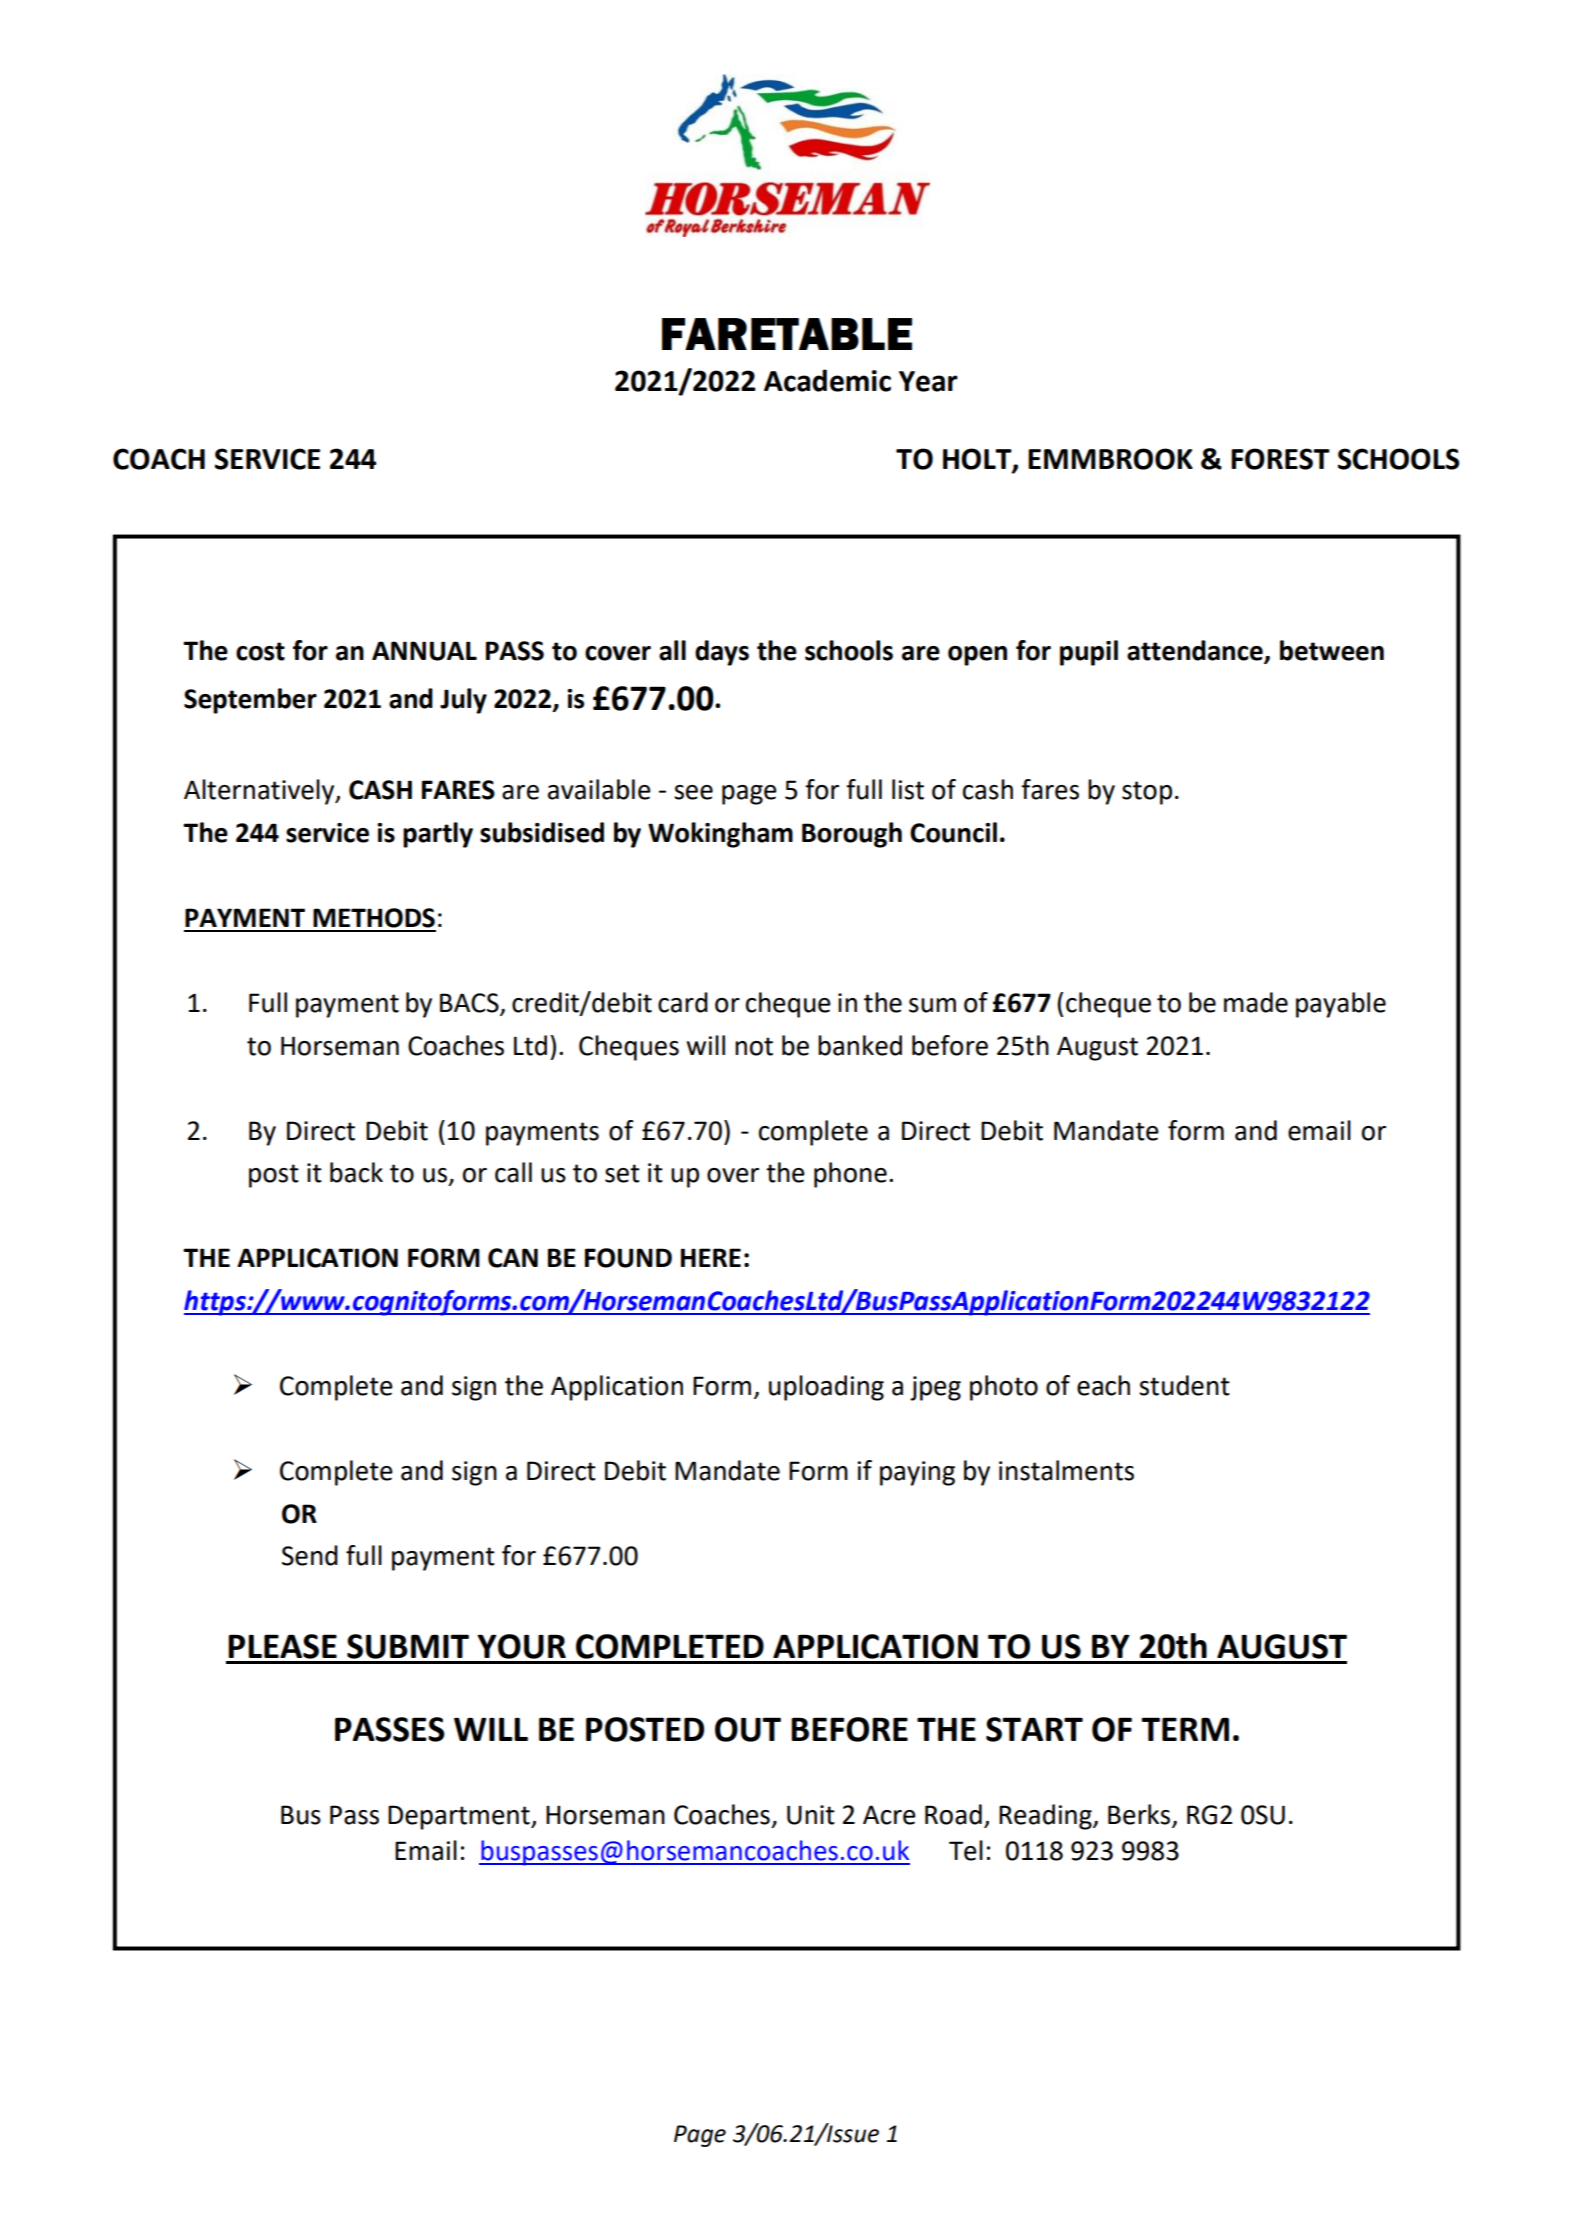 This document has height=2223, width=1572. Describe the element at coordinates (827, 380) in the document. I see `Academic` at that location.
